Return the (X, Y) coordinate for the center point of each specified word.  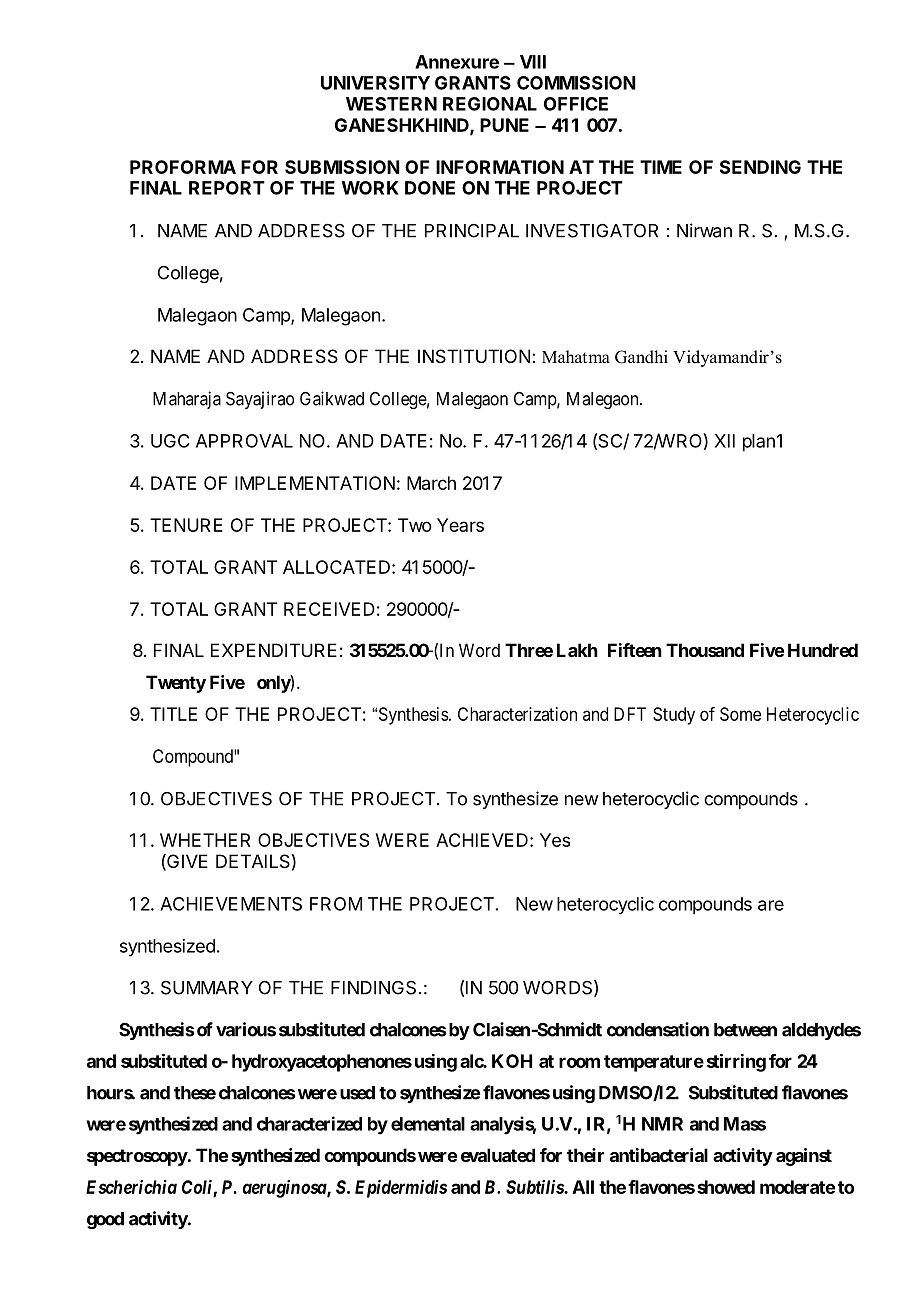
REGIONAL (490, 104)
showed (726, 1187)
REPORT (227, 188)
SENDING (760, 167)
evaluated (498, 1155)
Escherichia (131, 1187)
